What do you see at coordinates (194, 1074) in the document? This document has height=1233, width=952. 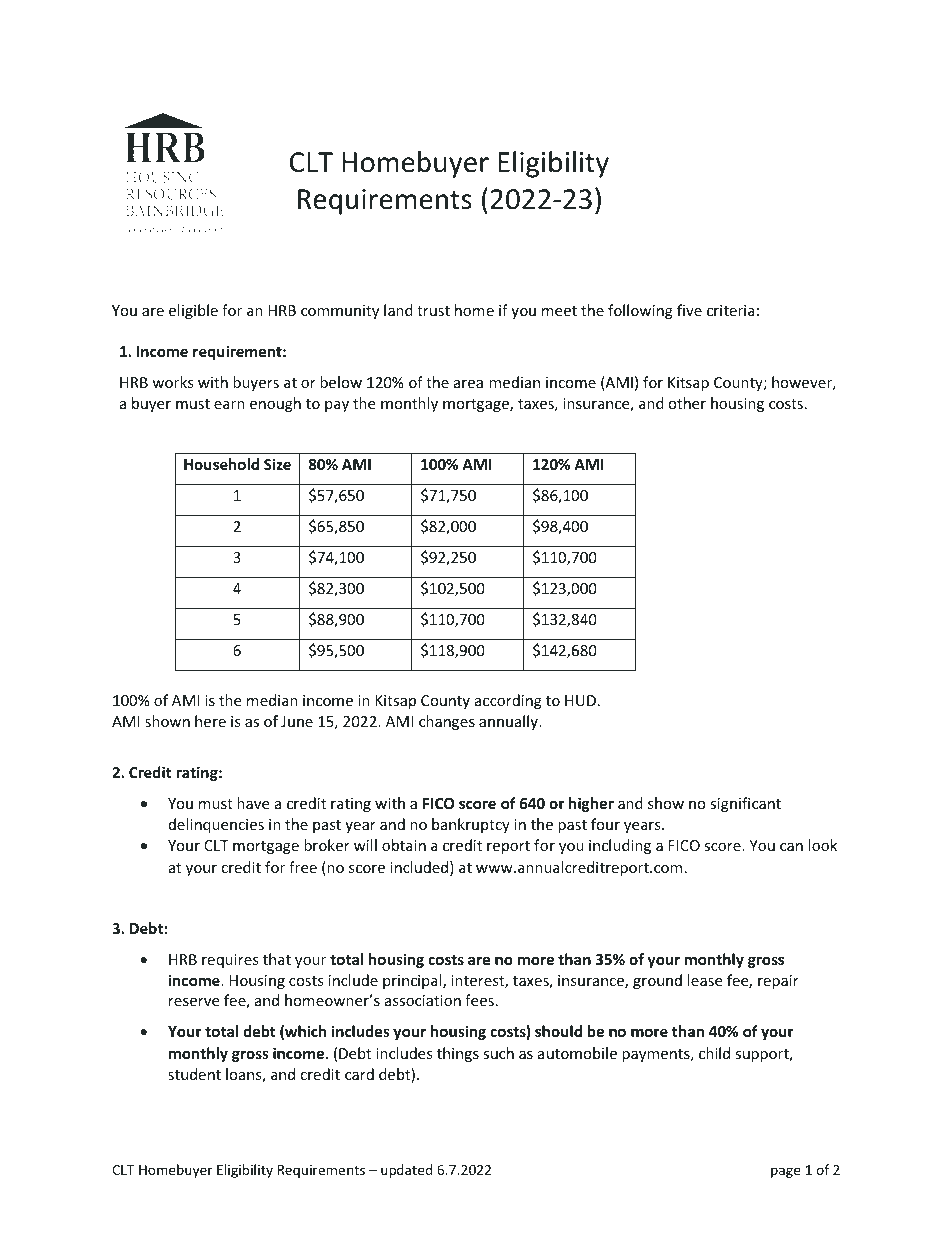 I see `student` at bounding box center [194, 1074].
